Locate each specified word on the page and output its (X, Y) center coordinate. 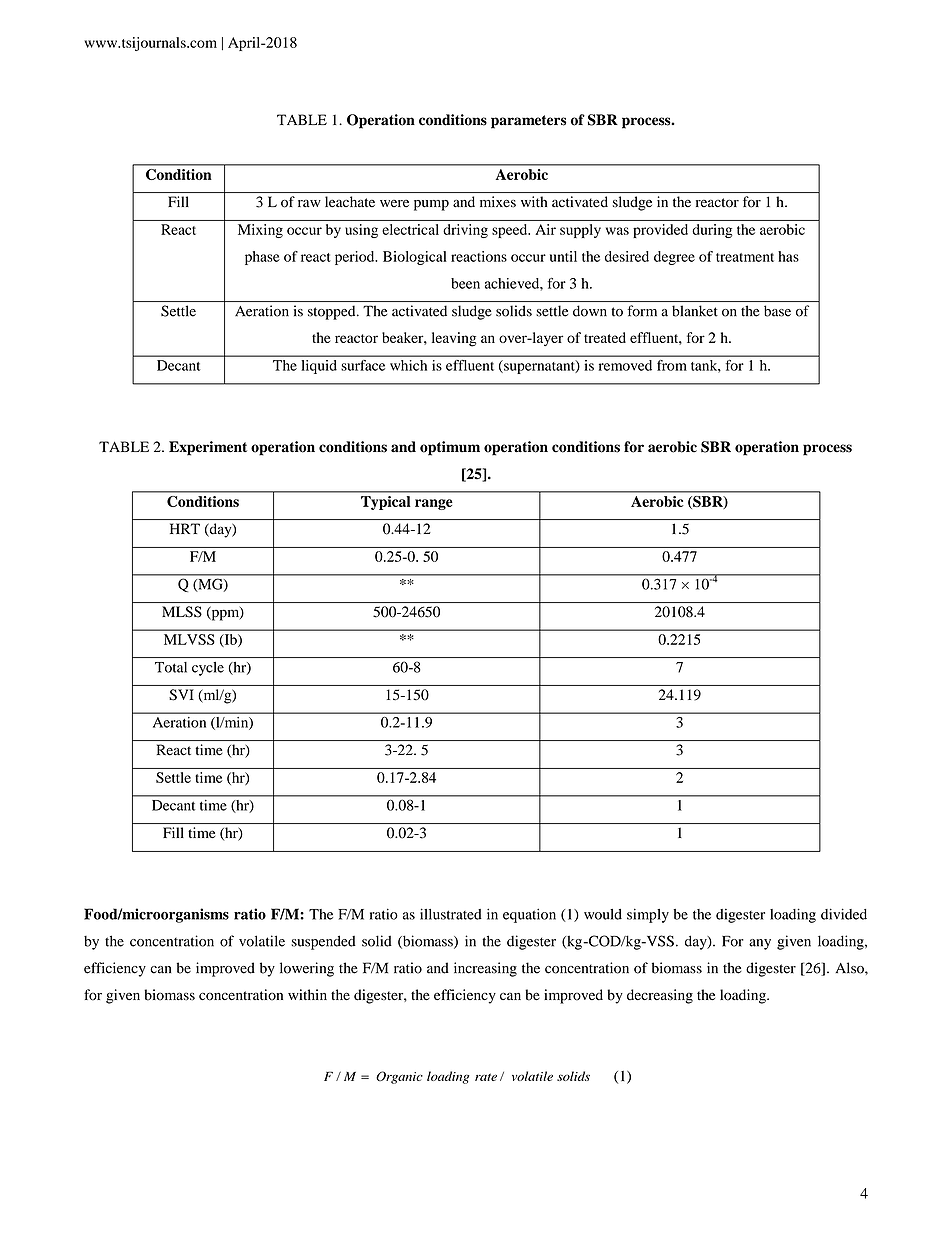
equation (529, 915)
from (671, 365)
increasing (485, 969)
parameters (528, 122)
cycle (208, 669)
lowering (307, 969)
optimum (450, 448)
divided (844, 914)
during (712, 231)
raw (309, 203)
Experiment (208, 448)
